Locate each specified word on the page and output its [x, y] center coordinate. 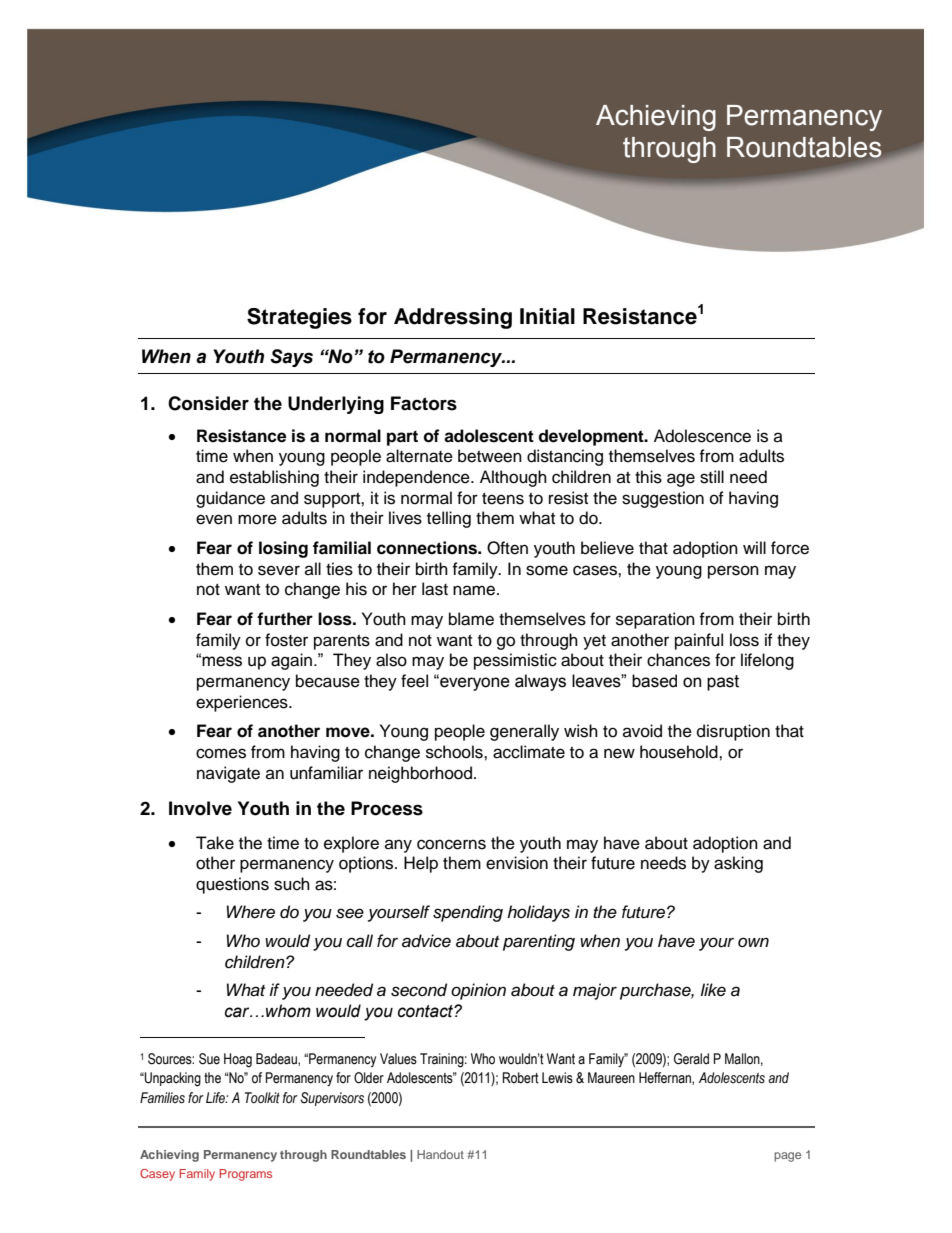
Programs [245, 1175]
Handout [440, 1154]
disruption [733, 732]
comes [221, 753]
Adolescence [702, 436]
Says [291, 358]
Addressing [453, 318]
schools [455, 752]
